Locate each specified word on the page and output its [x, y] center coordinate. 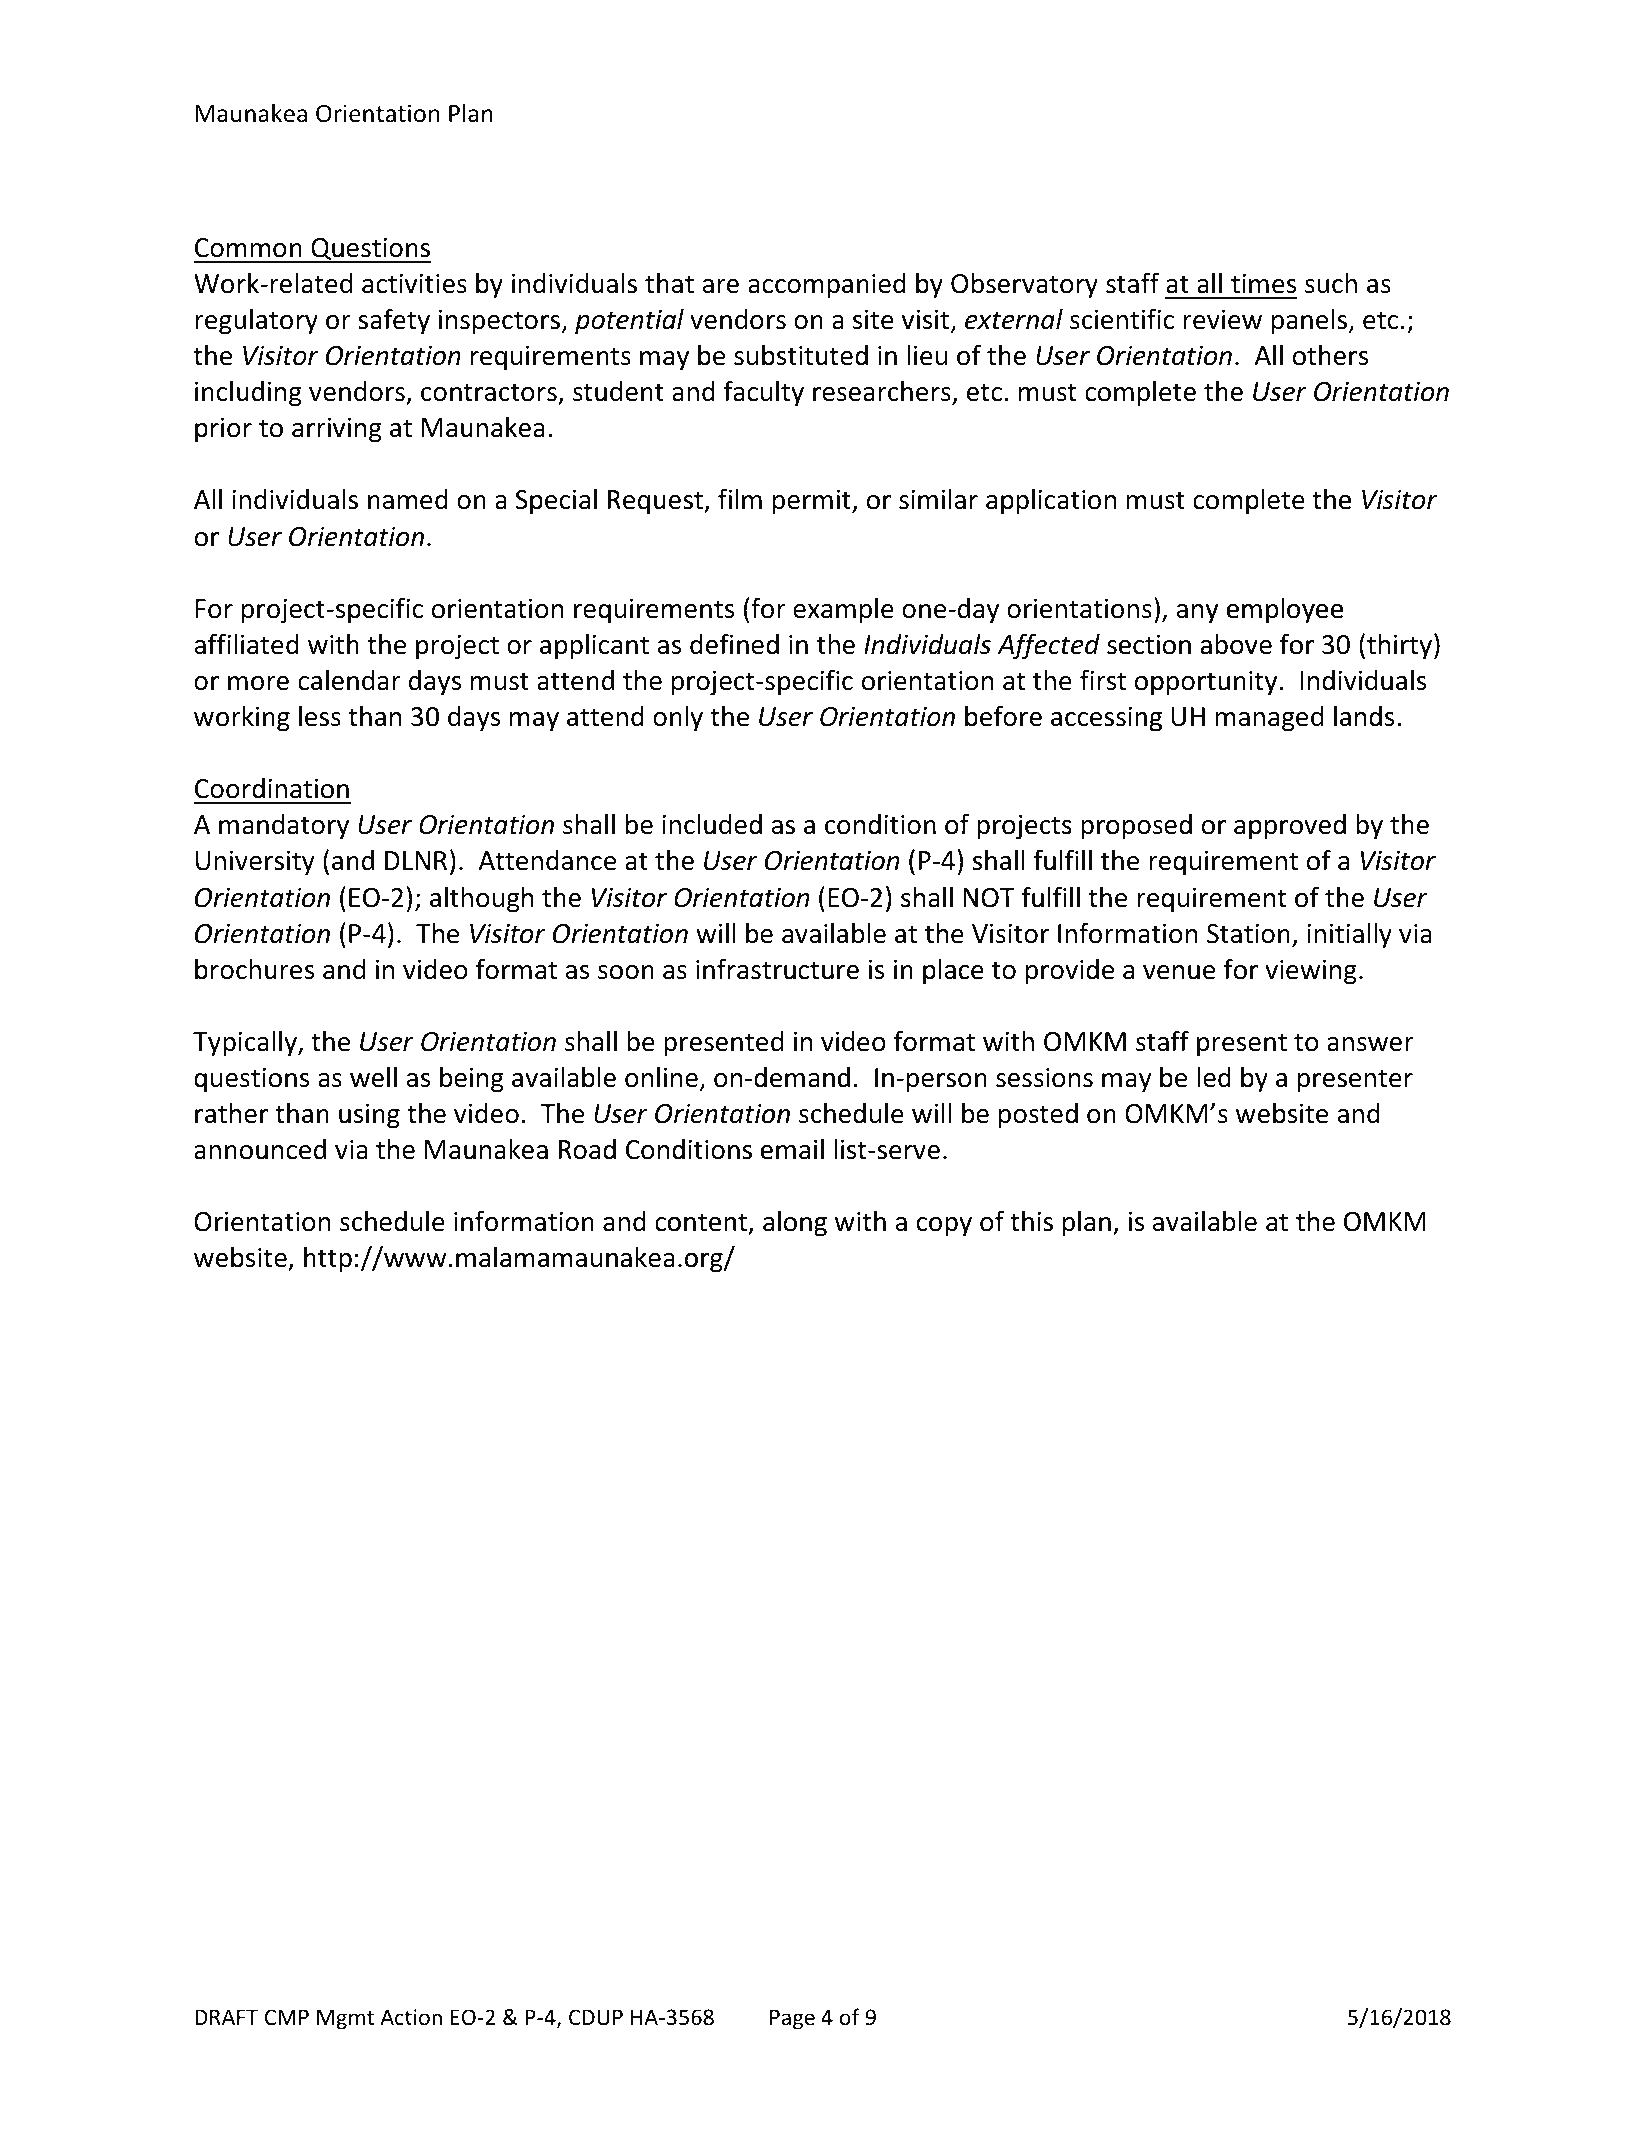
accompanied [827, 286]
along [795, 1224]
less [320, 716]
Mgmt [345, 2019]
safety [394, 321]
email [792, 1149]
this [1031, 1221]
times [1263, 283]
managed [1269, 719]
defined [734, 644]
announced [260, 1149]
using [369, 1116]
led [1214, 1077]
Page [792, 2019]
